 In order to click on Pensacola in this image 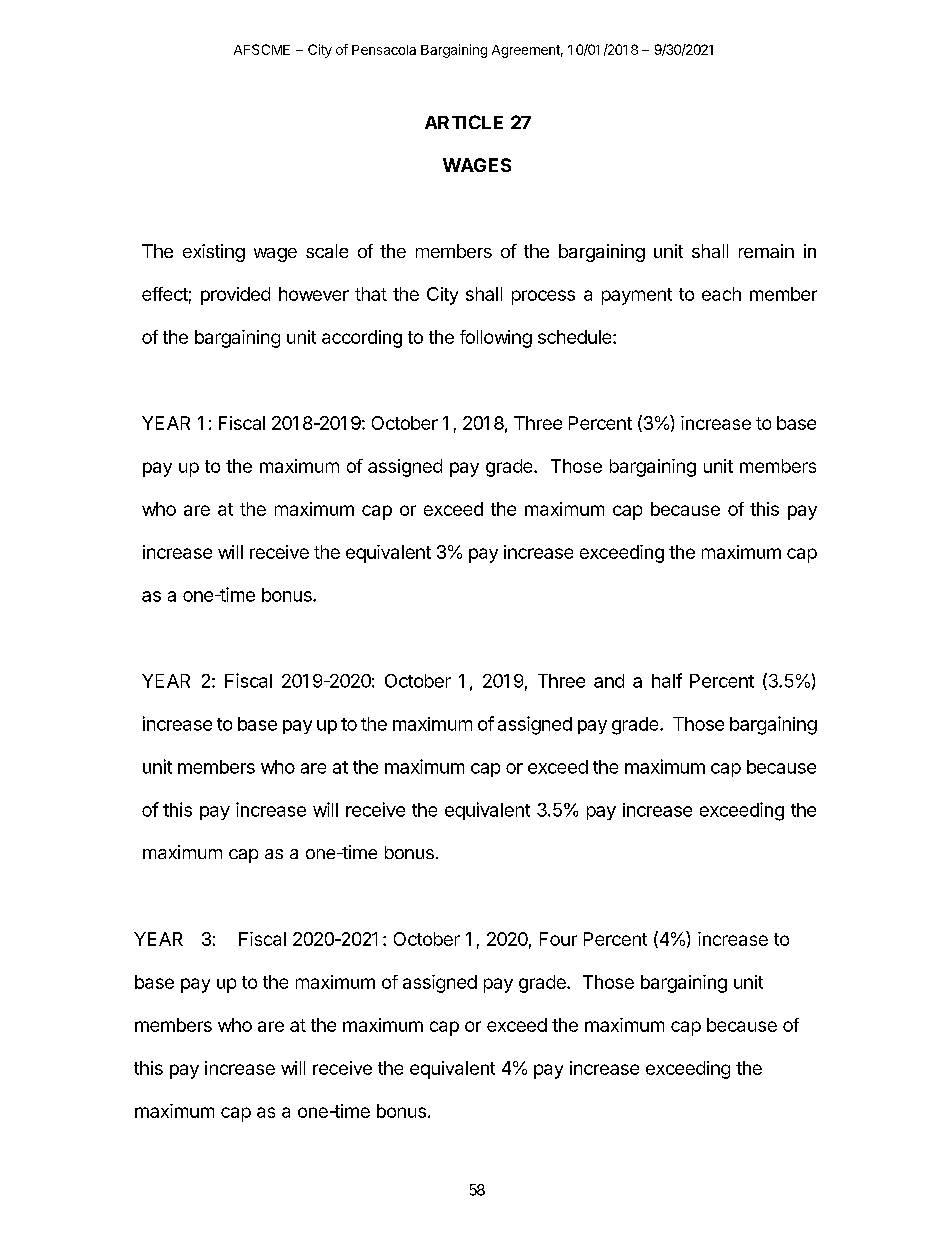, I will do `click(384, 50)`.
